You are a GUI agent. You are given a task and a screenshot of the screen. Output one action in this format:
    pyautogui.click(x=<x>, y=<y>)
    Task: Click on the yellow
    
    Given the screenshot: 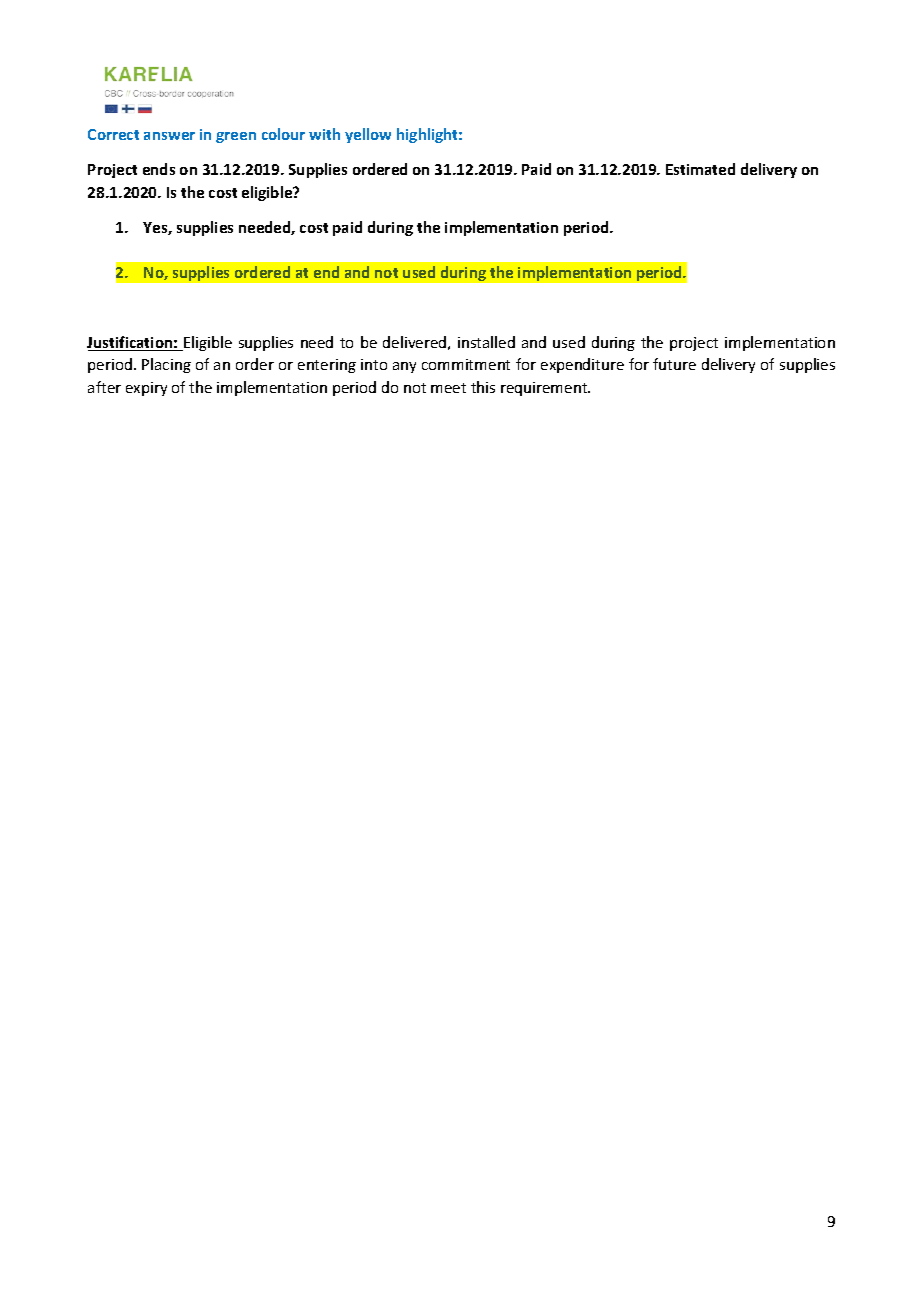 What is the action you would take?
    pyautogui.click(x=368, y=135)
